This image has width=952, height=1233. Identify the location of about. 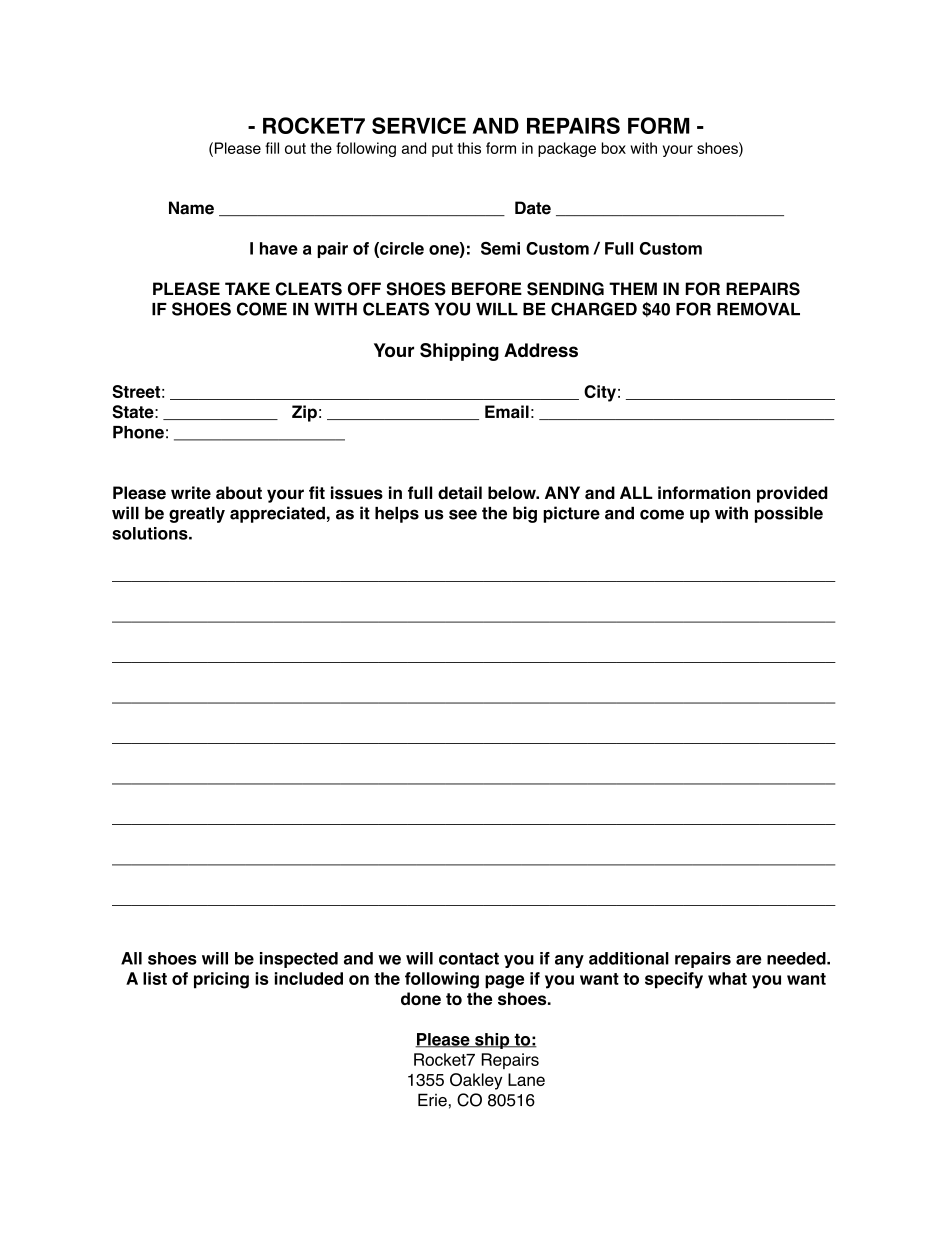
(239, 493).
